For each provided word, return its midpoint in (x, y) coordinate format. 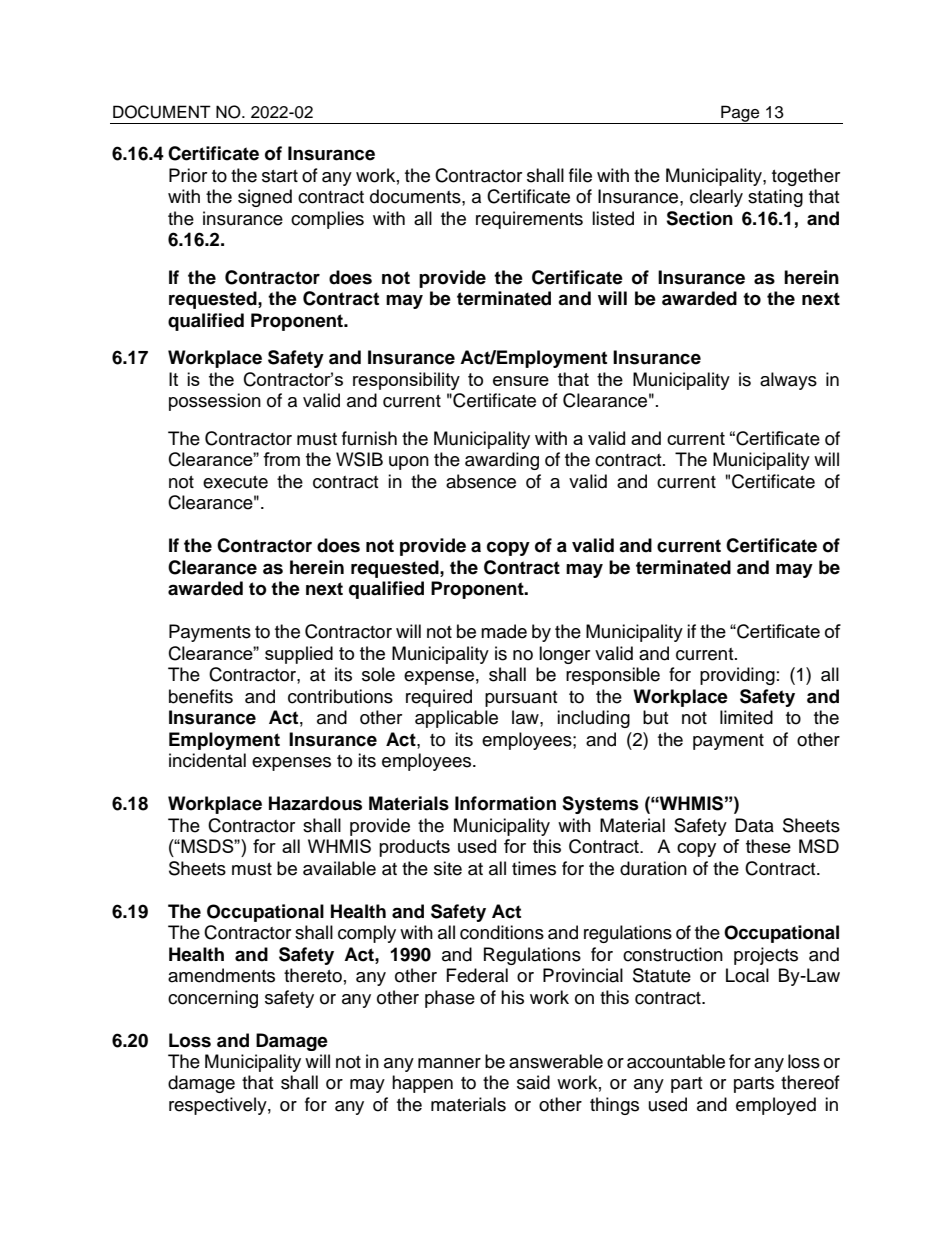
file (580, 175)
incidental (207, 760)
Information (505, 803)
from (281, 459)
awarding (502, 461)
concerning (213, 999)
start (280, 176)
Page (740, 114)
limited (746, 717)
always (788, 381)
